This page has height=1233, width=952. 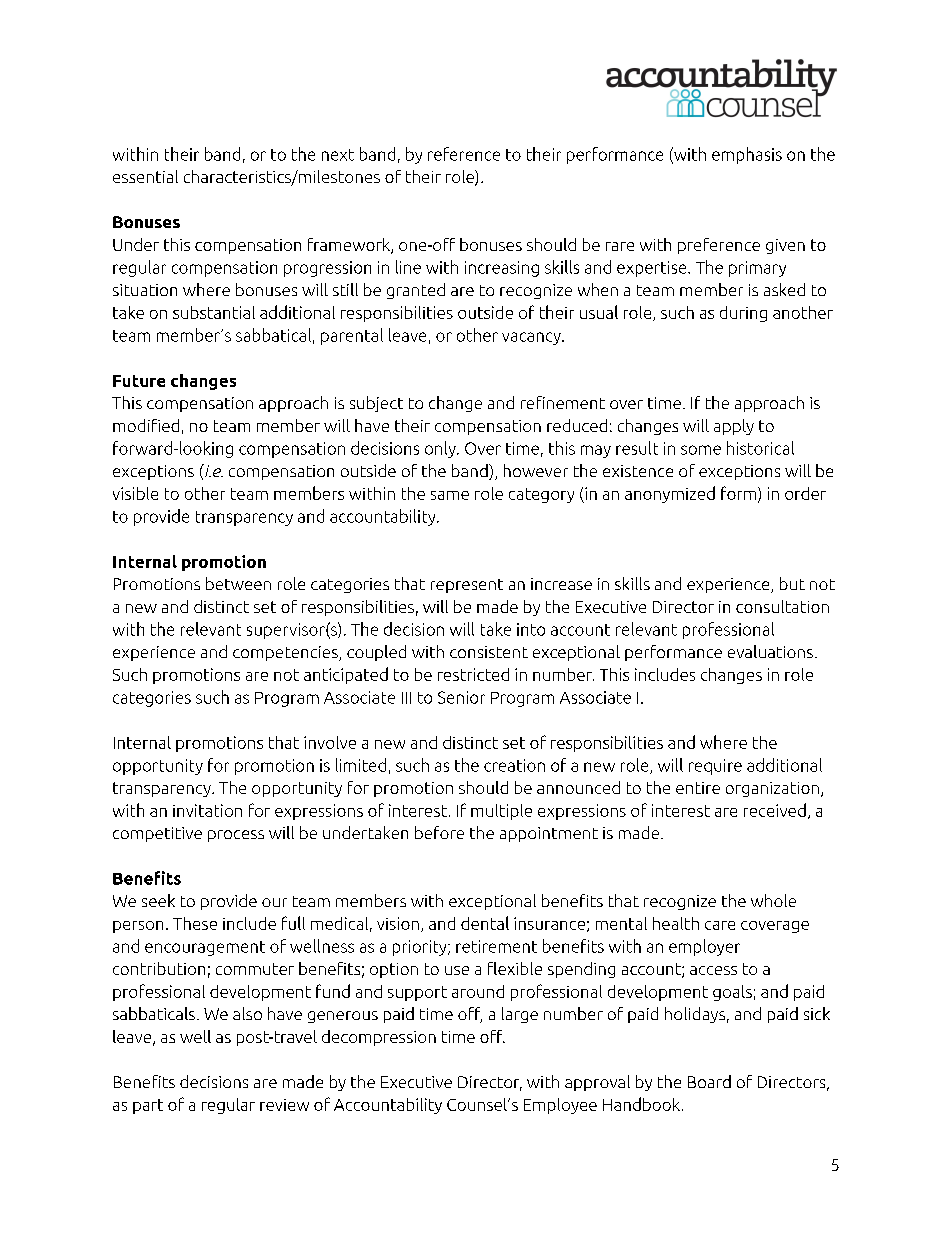 I want to click on Senior, so click(x=461, y=697).
